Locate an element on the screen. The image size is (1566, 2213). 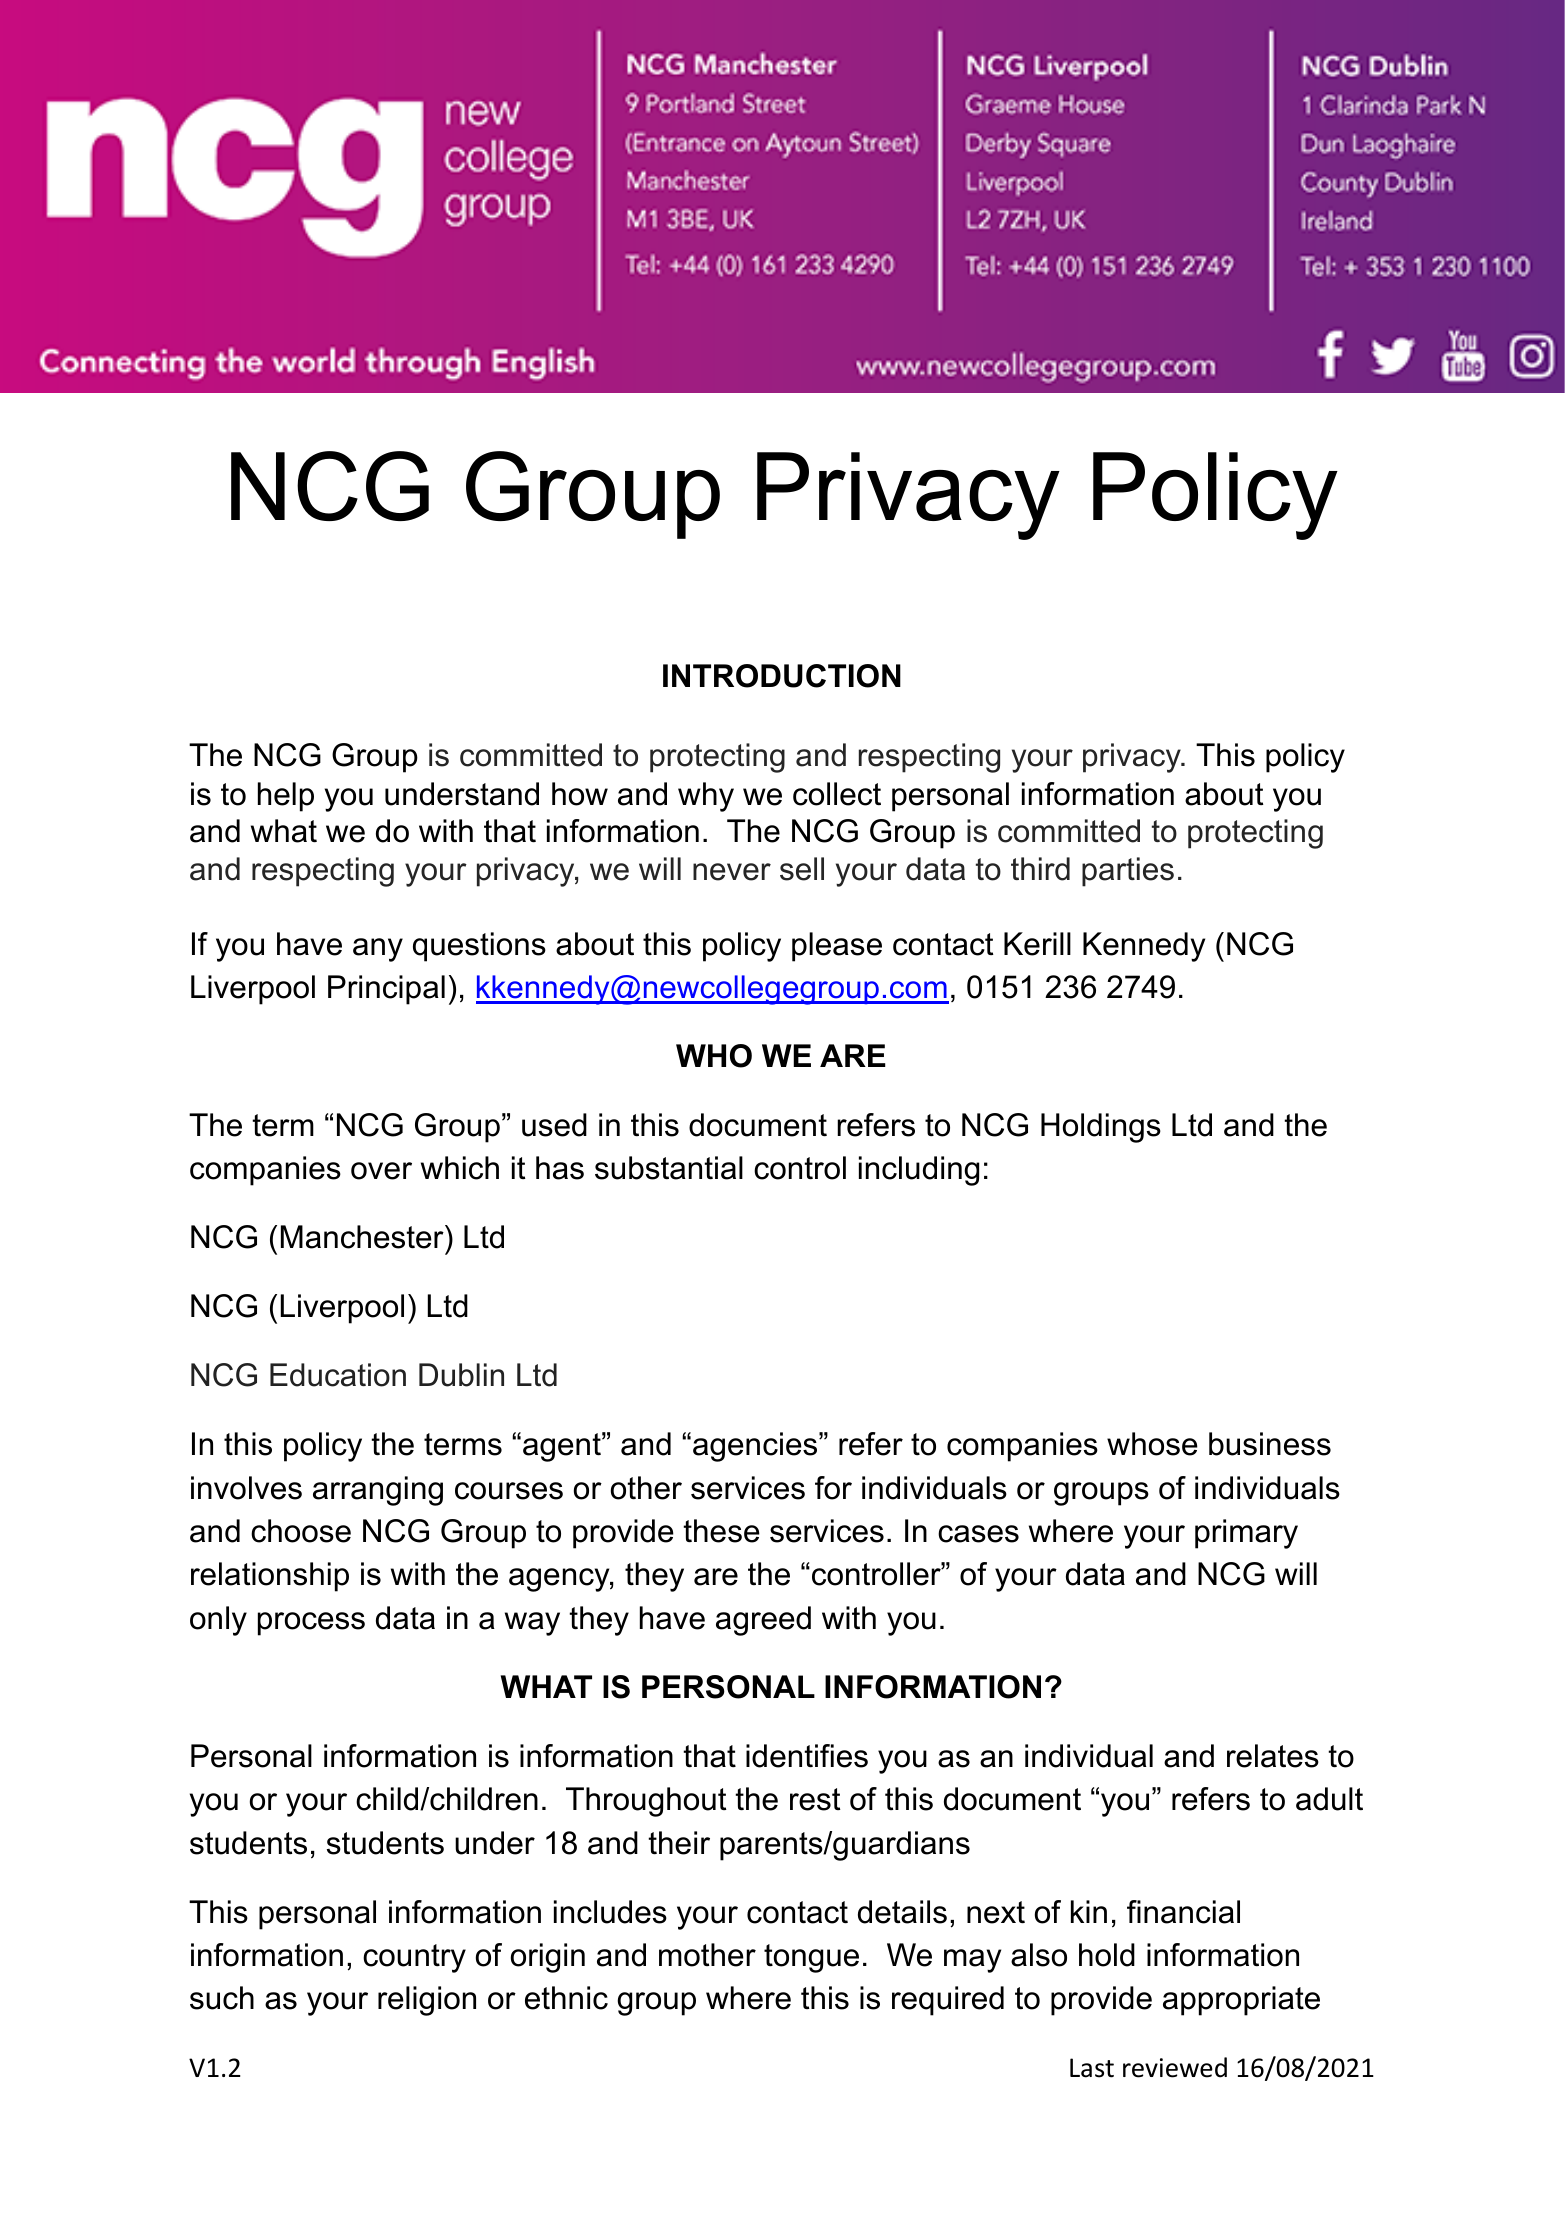
parties is located at coordinates (1128, 872).
